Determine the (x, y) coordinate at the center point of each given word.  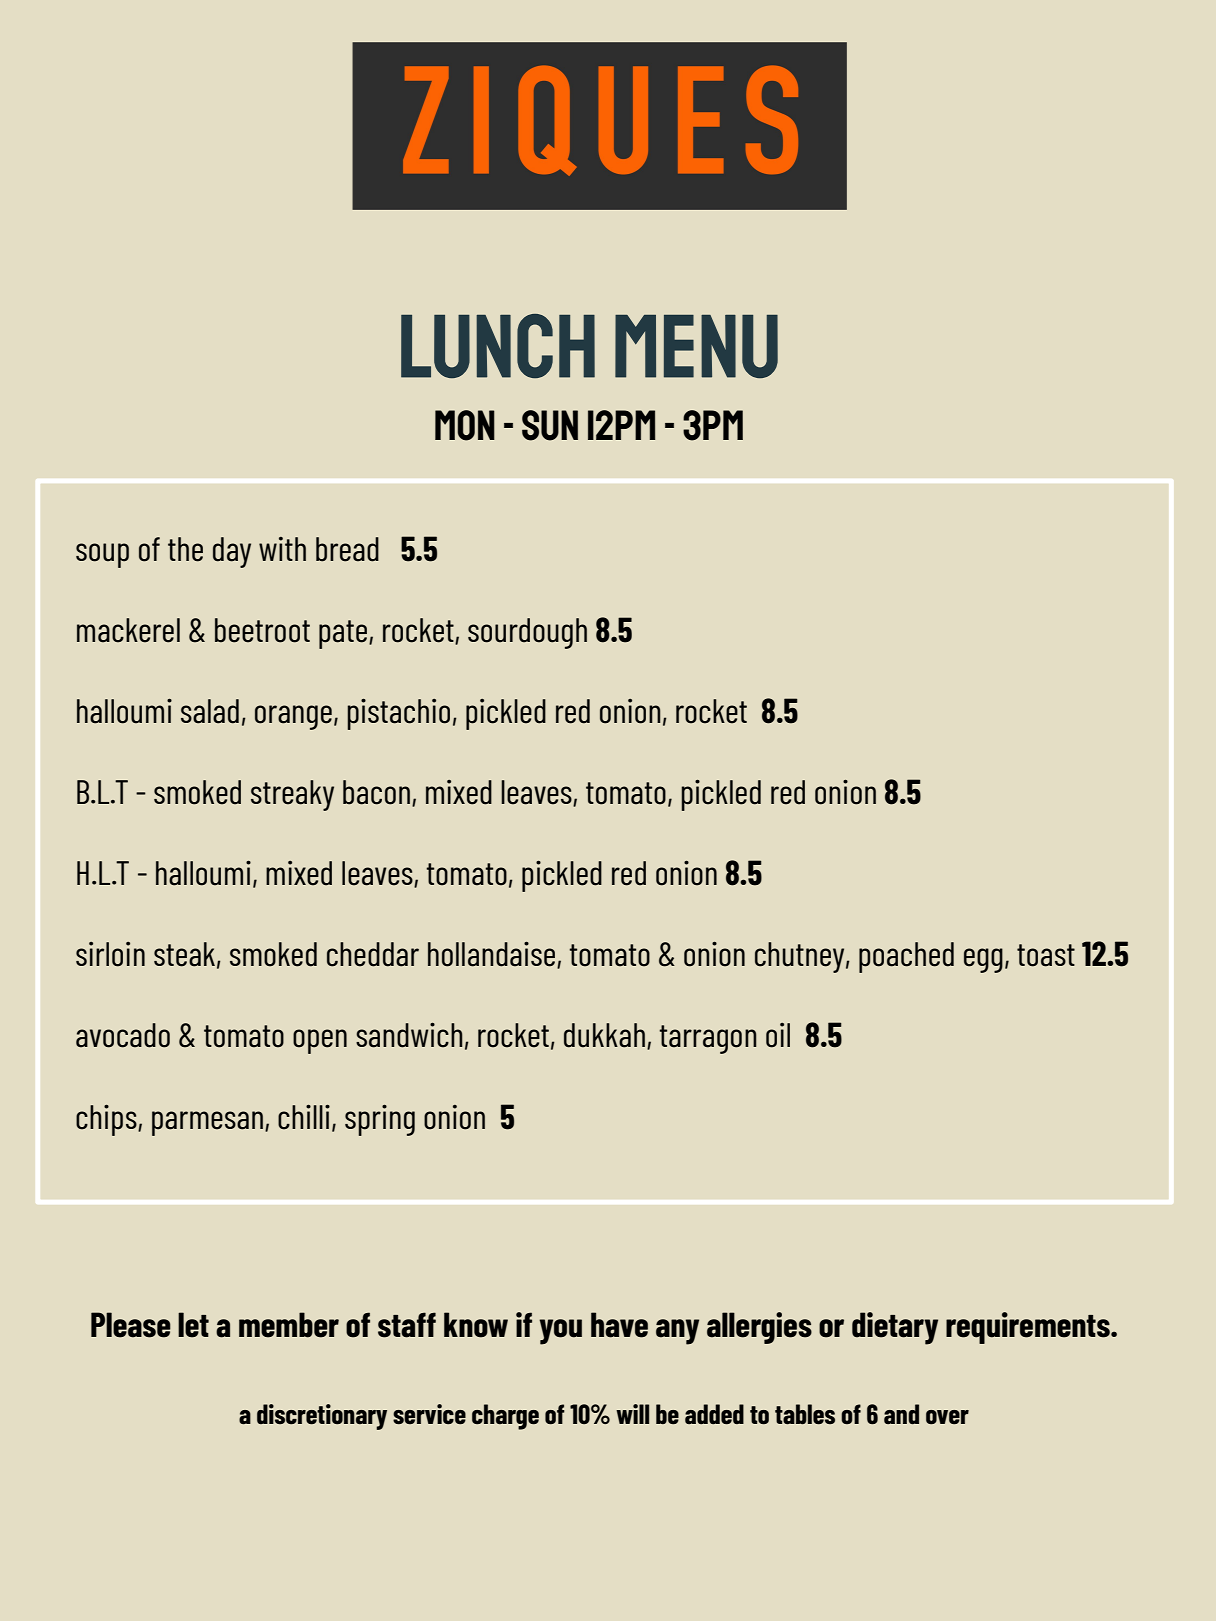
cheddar (373, 954)
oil (778, 1035)
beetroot (262, 630)
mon (465, 425)
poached (906, 957)
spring (380, 1120)
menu (696, 346)
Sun (550, 425)
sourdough (527, 633)
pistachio (398, 714)
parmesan (207, 1123)
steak (184, 954)
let (193, 1325)
